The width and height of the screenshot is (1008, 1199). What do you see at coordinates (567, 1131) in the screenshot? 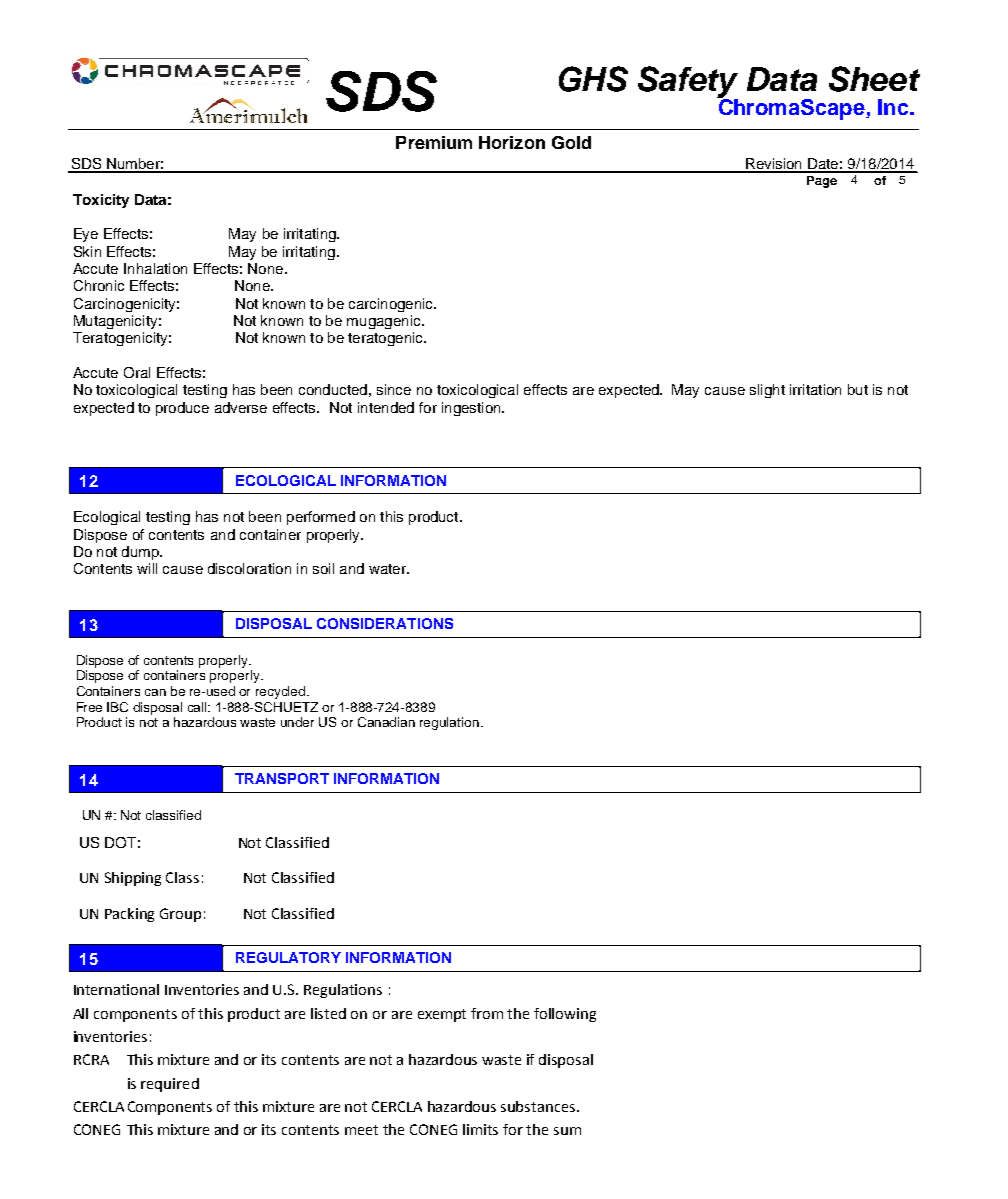
I see `sum` at bounding box center [567, 1131].
